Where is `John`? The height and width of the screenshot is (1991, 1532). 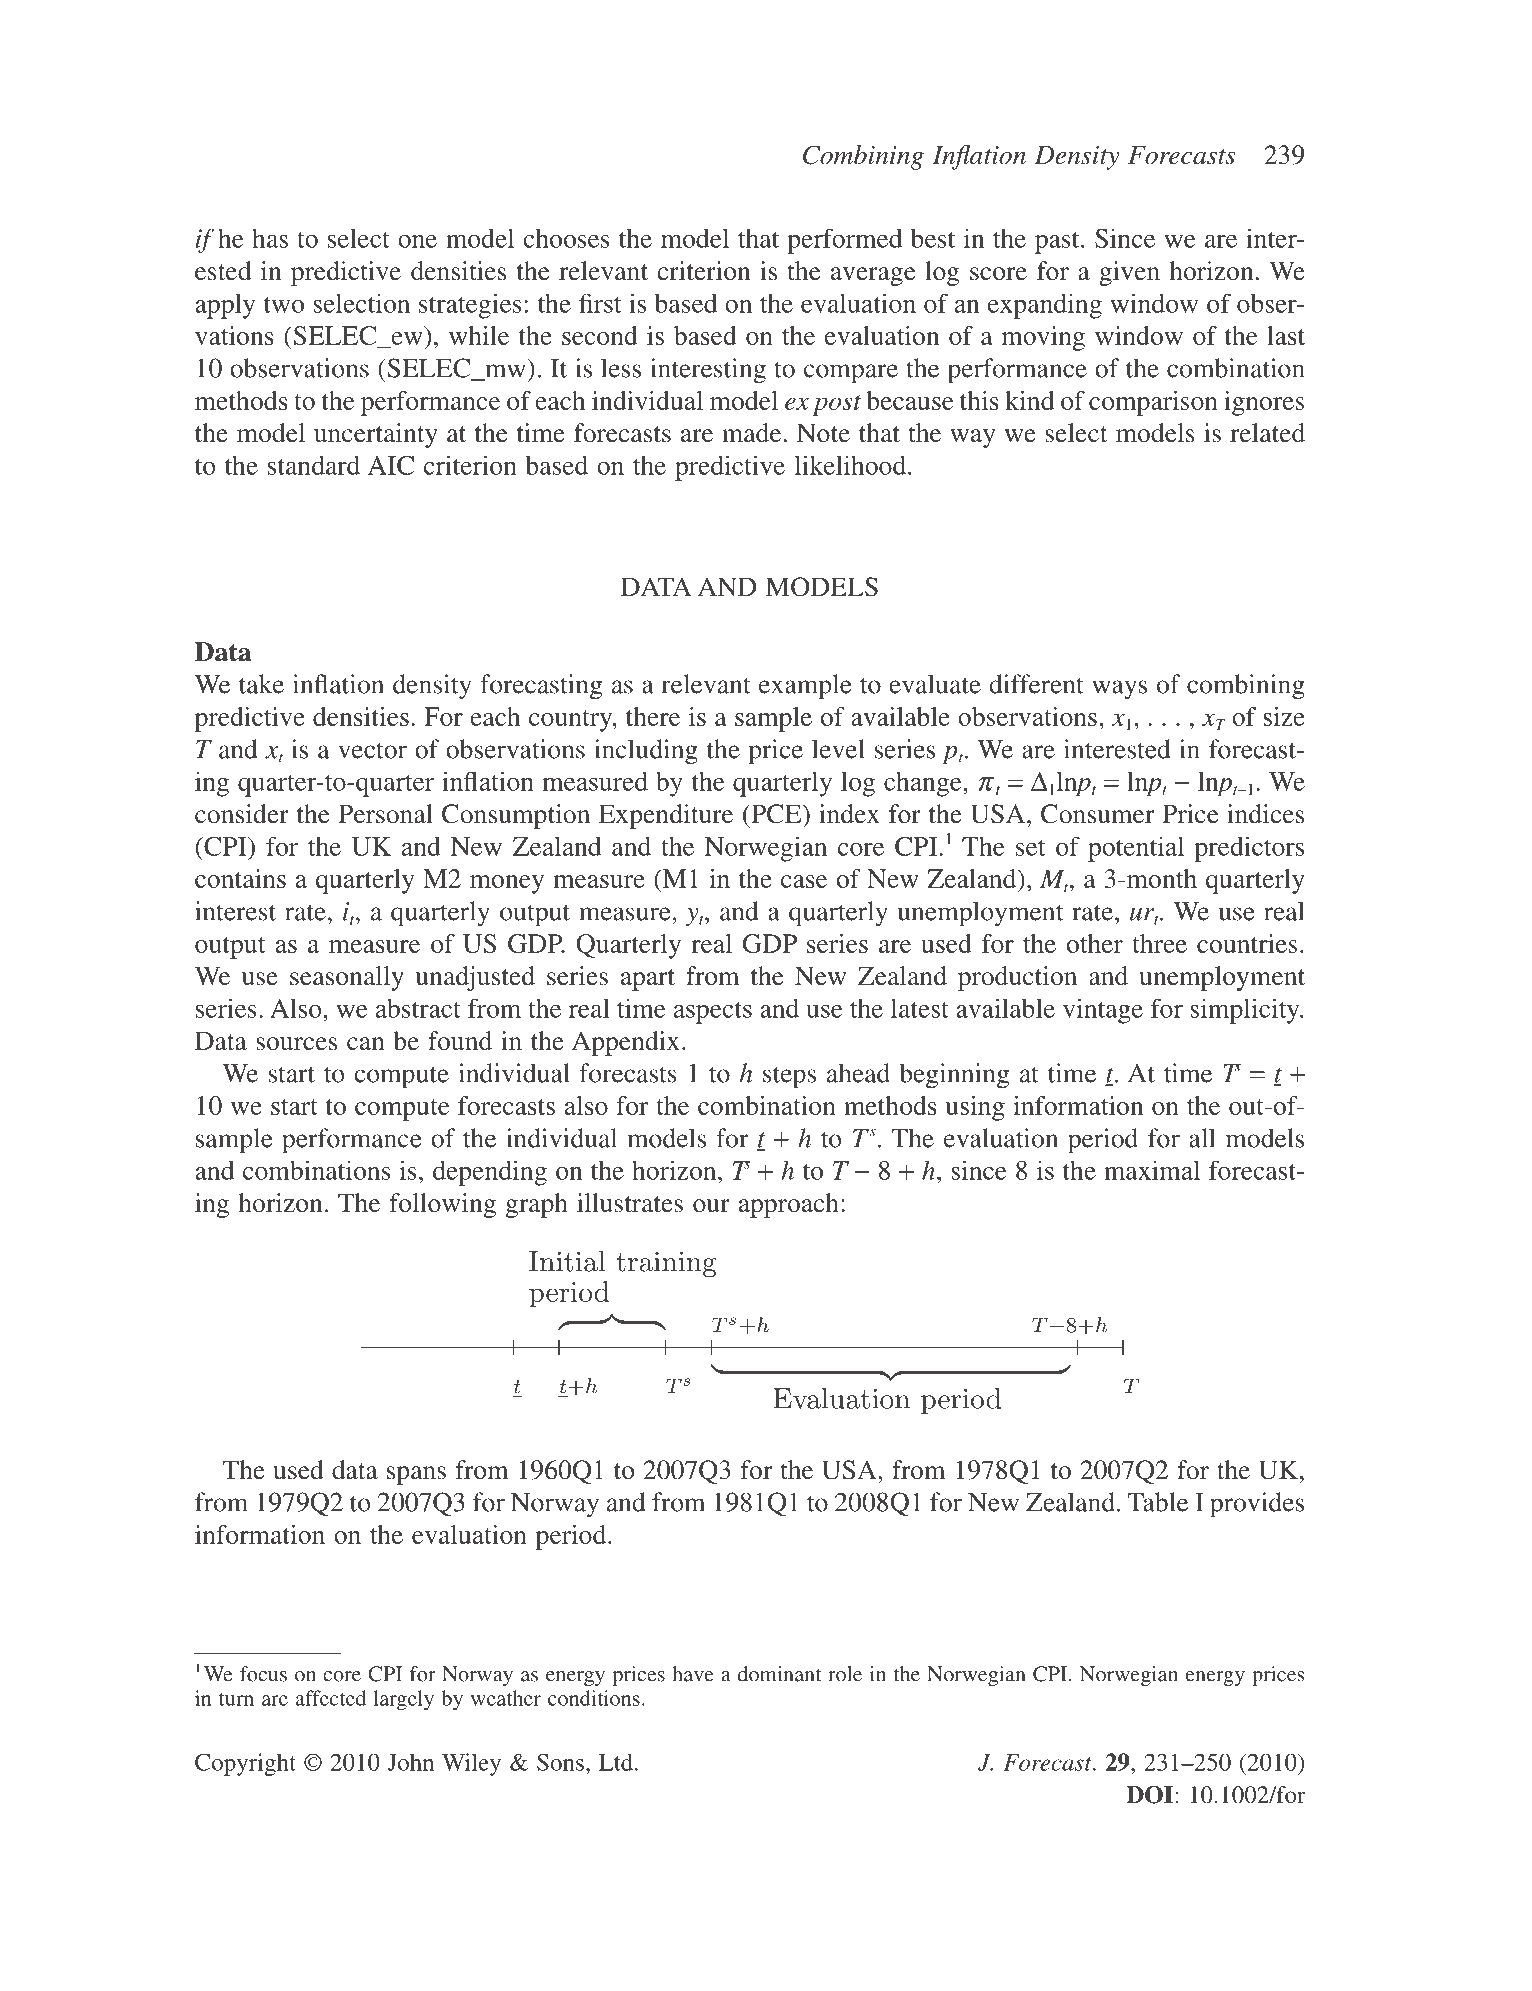 John is located at coordinates (411, 1762).
